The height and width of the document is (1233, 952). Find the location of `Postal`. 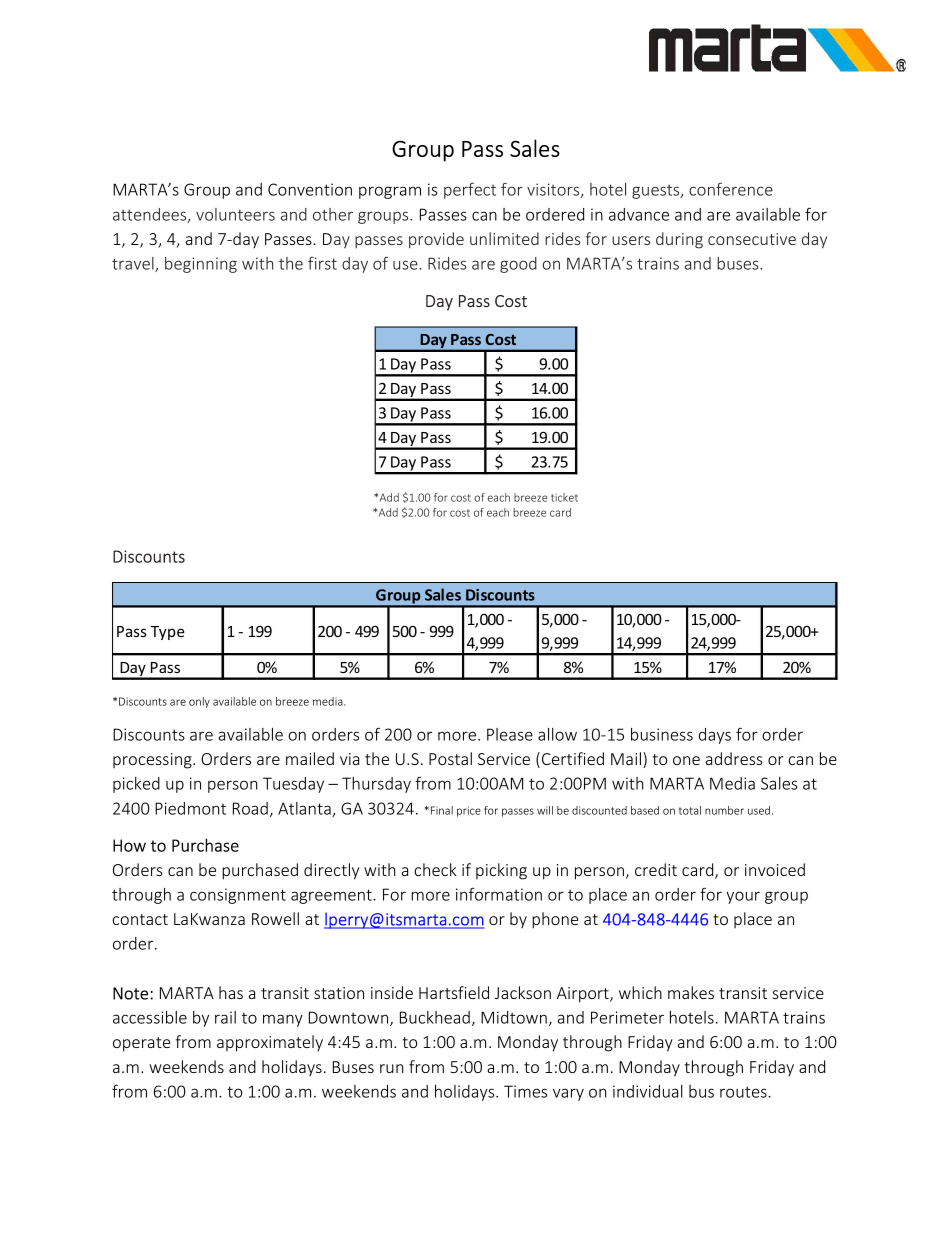

Postal is located at coordinates (450, 758).
